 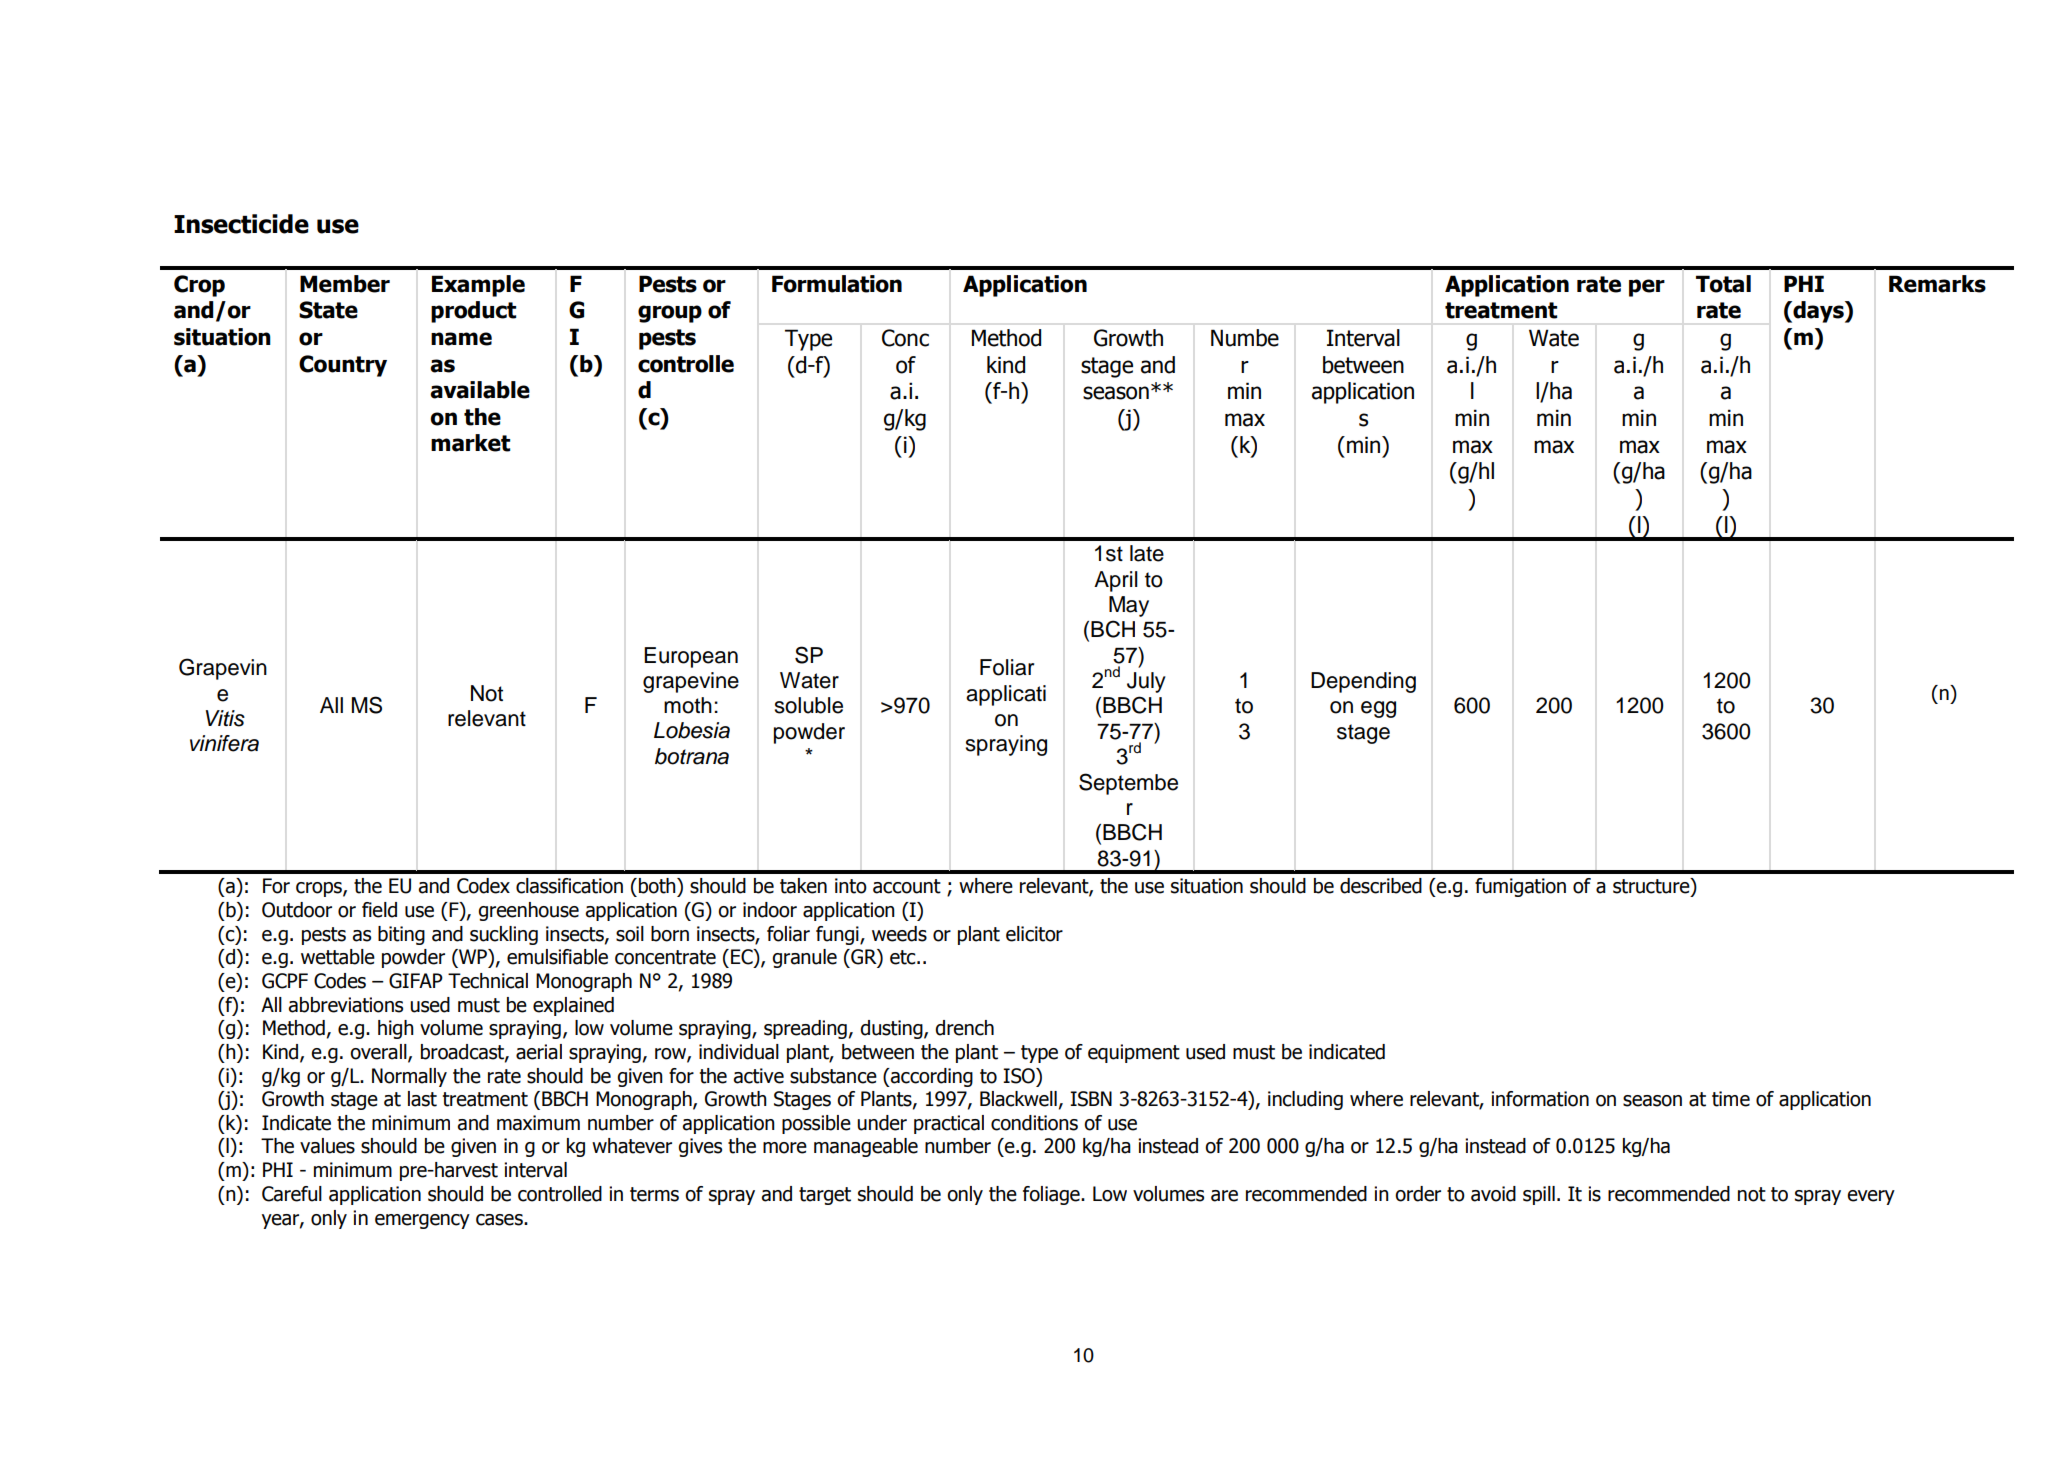 I want to click on Formulation, so click(x=837, y=284).
